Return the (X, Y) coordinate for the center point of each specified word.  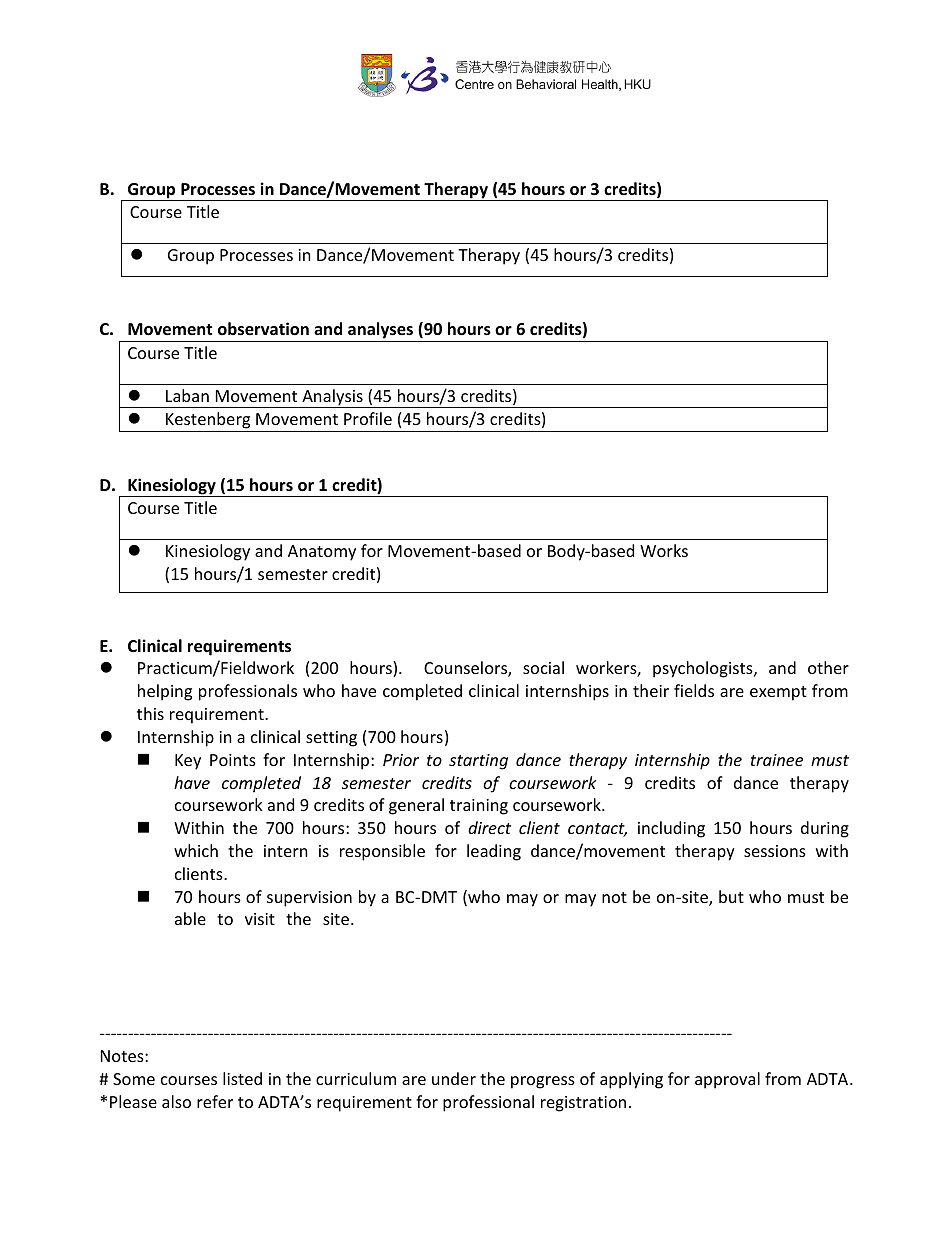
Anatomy (322, 553)
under (454, 1078)
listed (242, 1078)
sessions (775, 851)
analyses (381, 332)
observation (263, 329)
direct (489, 827)
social (543, 667)
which (196, 850)
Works (664, 550)
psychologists (704, 669)
